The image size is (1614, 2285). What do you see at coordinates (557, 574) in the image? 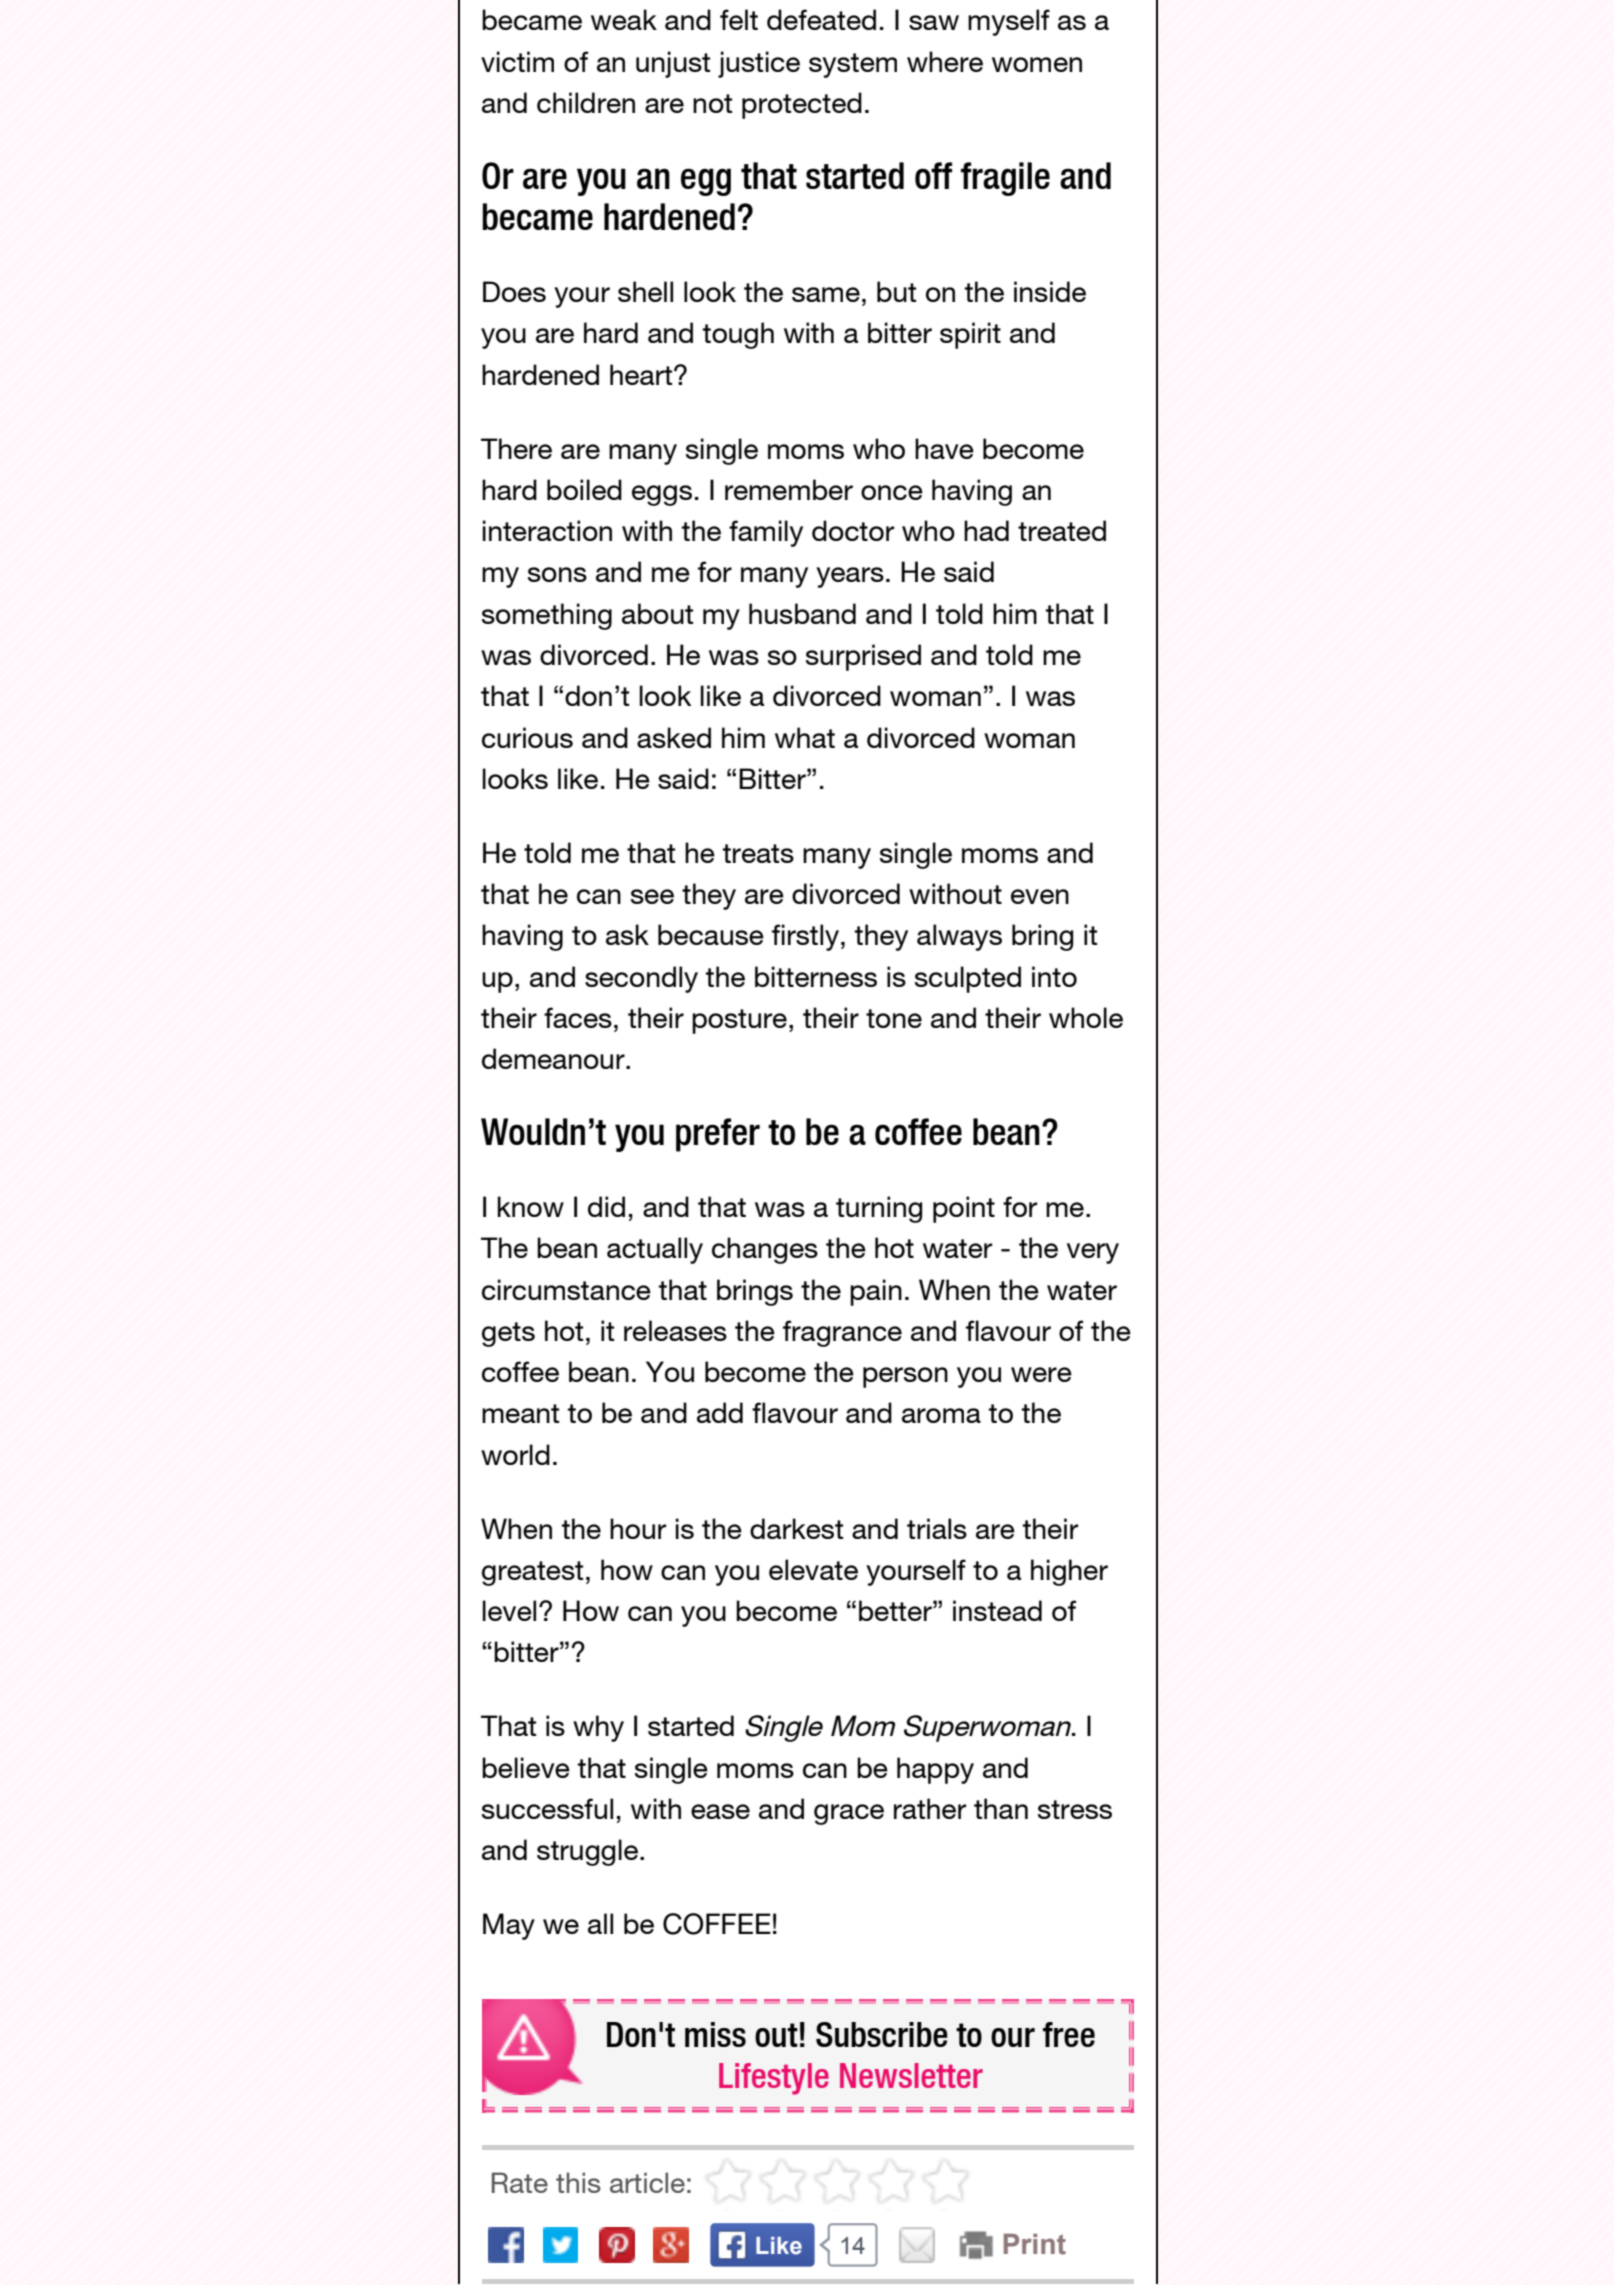
I see `sons` at bounding box center [557, 574].
